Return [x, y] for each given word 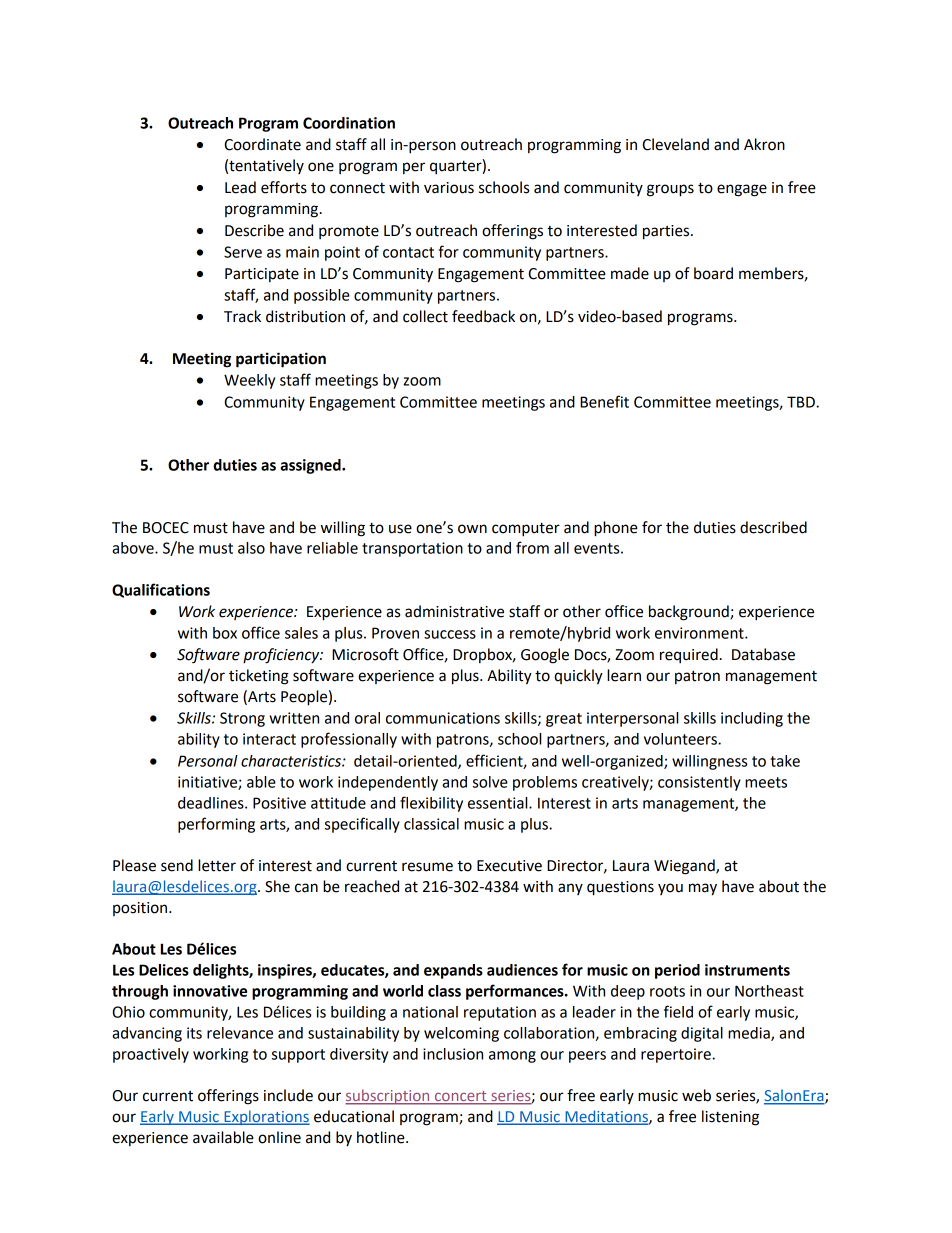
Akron [764, 144]
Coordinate [262, 144]
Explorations [266, 1117]
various [449, 188]
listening [730, 1118]
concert [461, 1097]
